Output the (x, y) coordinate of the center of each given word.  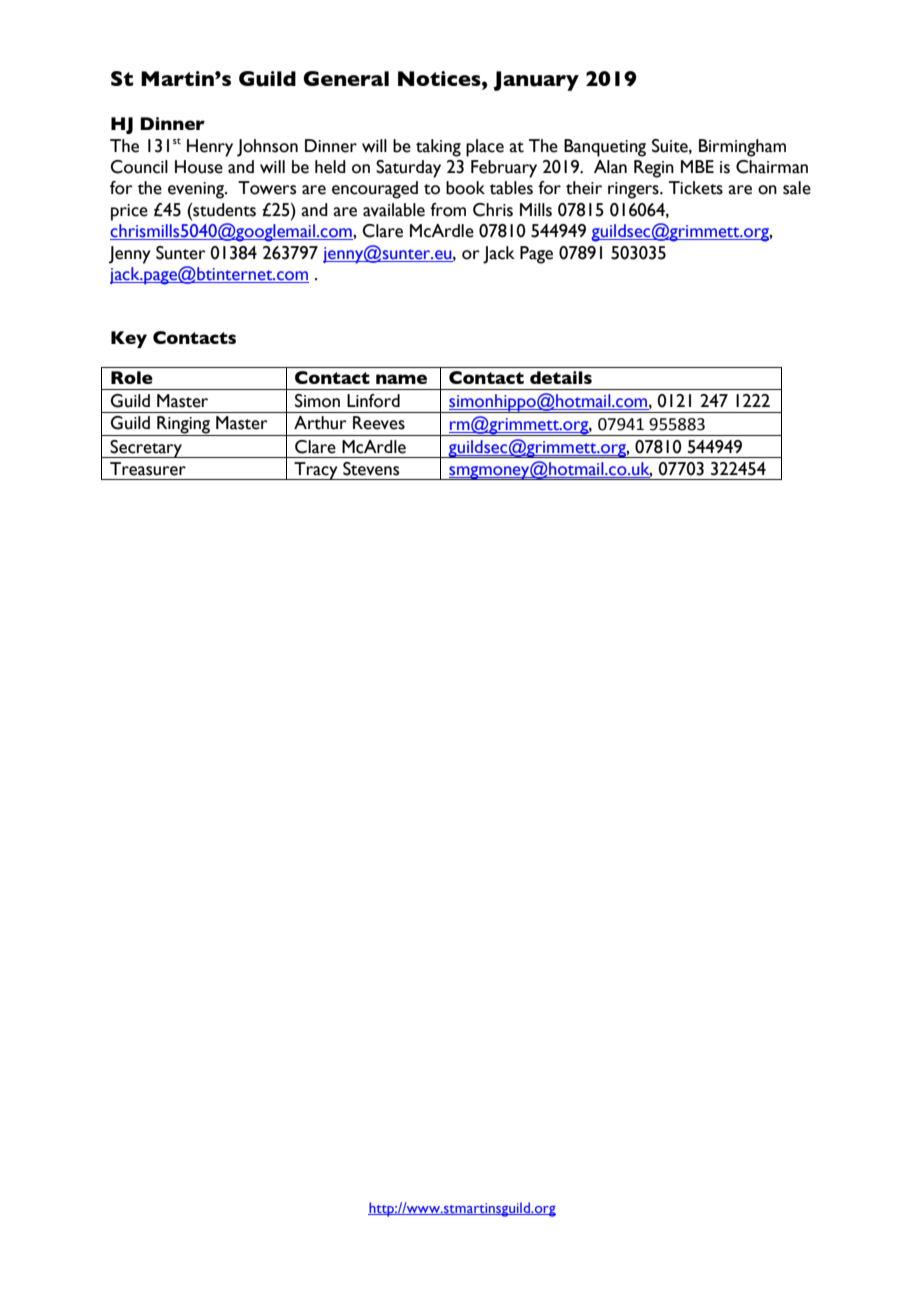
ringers (634, 190)
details (561, 377)
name (401, 379)
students (223, 210)
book (465, 188)
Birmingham (742, 148)
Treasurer (148, 469)
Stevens (371, 469)
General (346, 78)
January (536, 81)
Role (132, 377)
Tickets (696, 188)
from (448, 210)
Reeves (379, 423)
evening (197, 190)
